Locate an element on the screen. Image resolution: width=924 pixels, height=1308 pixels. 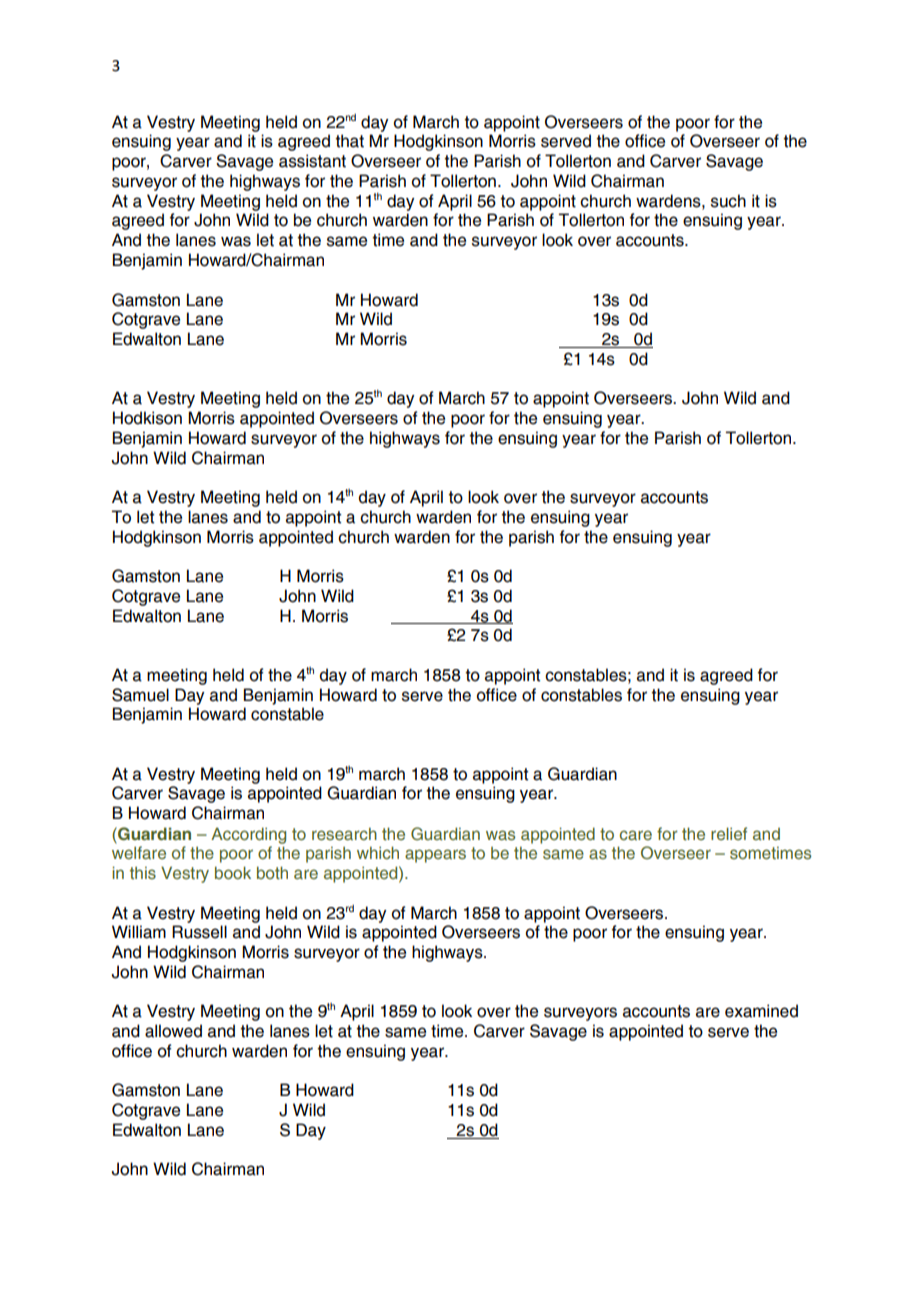
appears is located at coordinates (435, 856).
